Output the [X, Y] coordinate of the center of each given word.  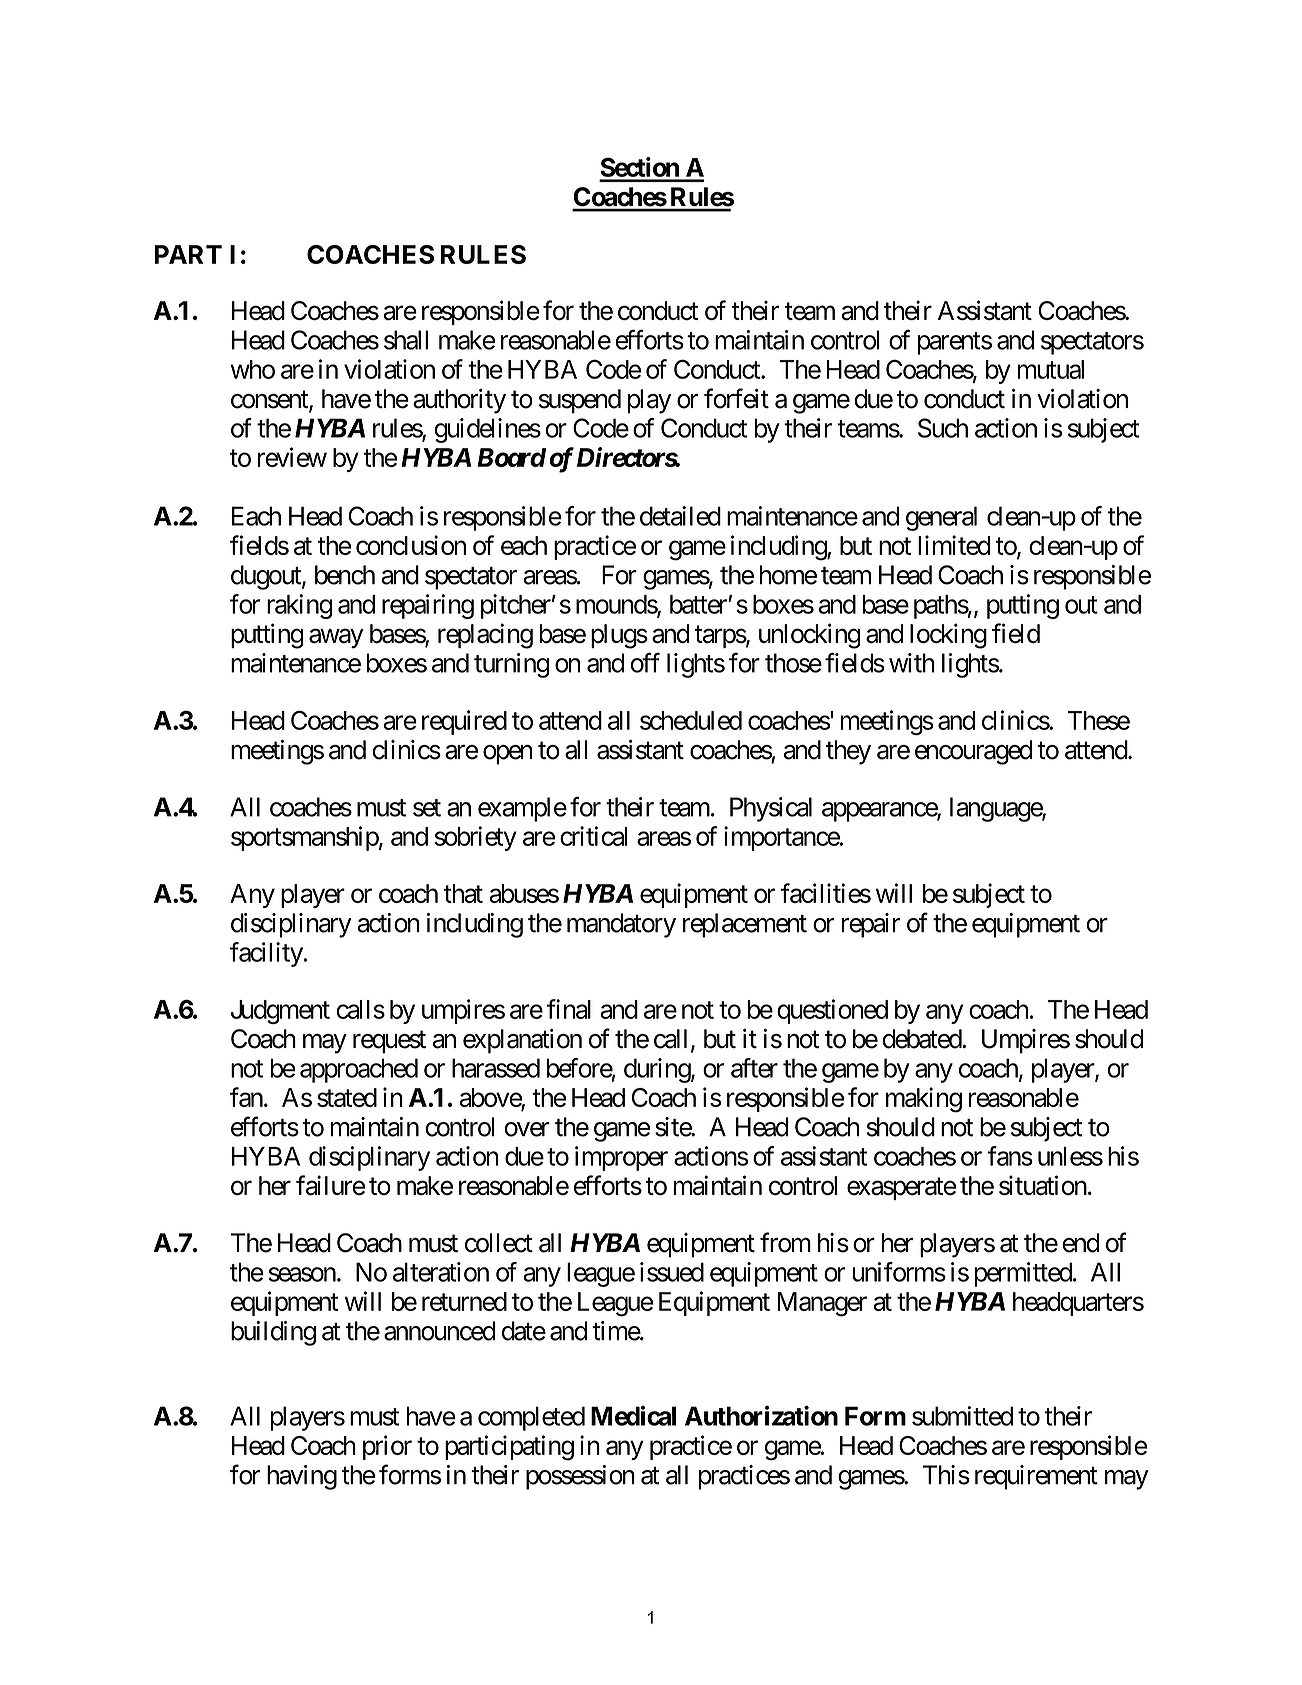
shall [406, 340]
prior [387, 1447]
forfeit [736, 398]
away [336, 638]
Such [943, 428]
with [912, 663]
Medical [633, 1416]
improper [621, 1158]
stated [347, 1097]
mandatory [621, 925]
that [463, 893]
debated [922, 1039]
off [645, 662]
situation [1043, 1185]
